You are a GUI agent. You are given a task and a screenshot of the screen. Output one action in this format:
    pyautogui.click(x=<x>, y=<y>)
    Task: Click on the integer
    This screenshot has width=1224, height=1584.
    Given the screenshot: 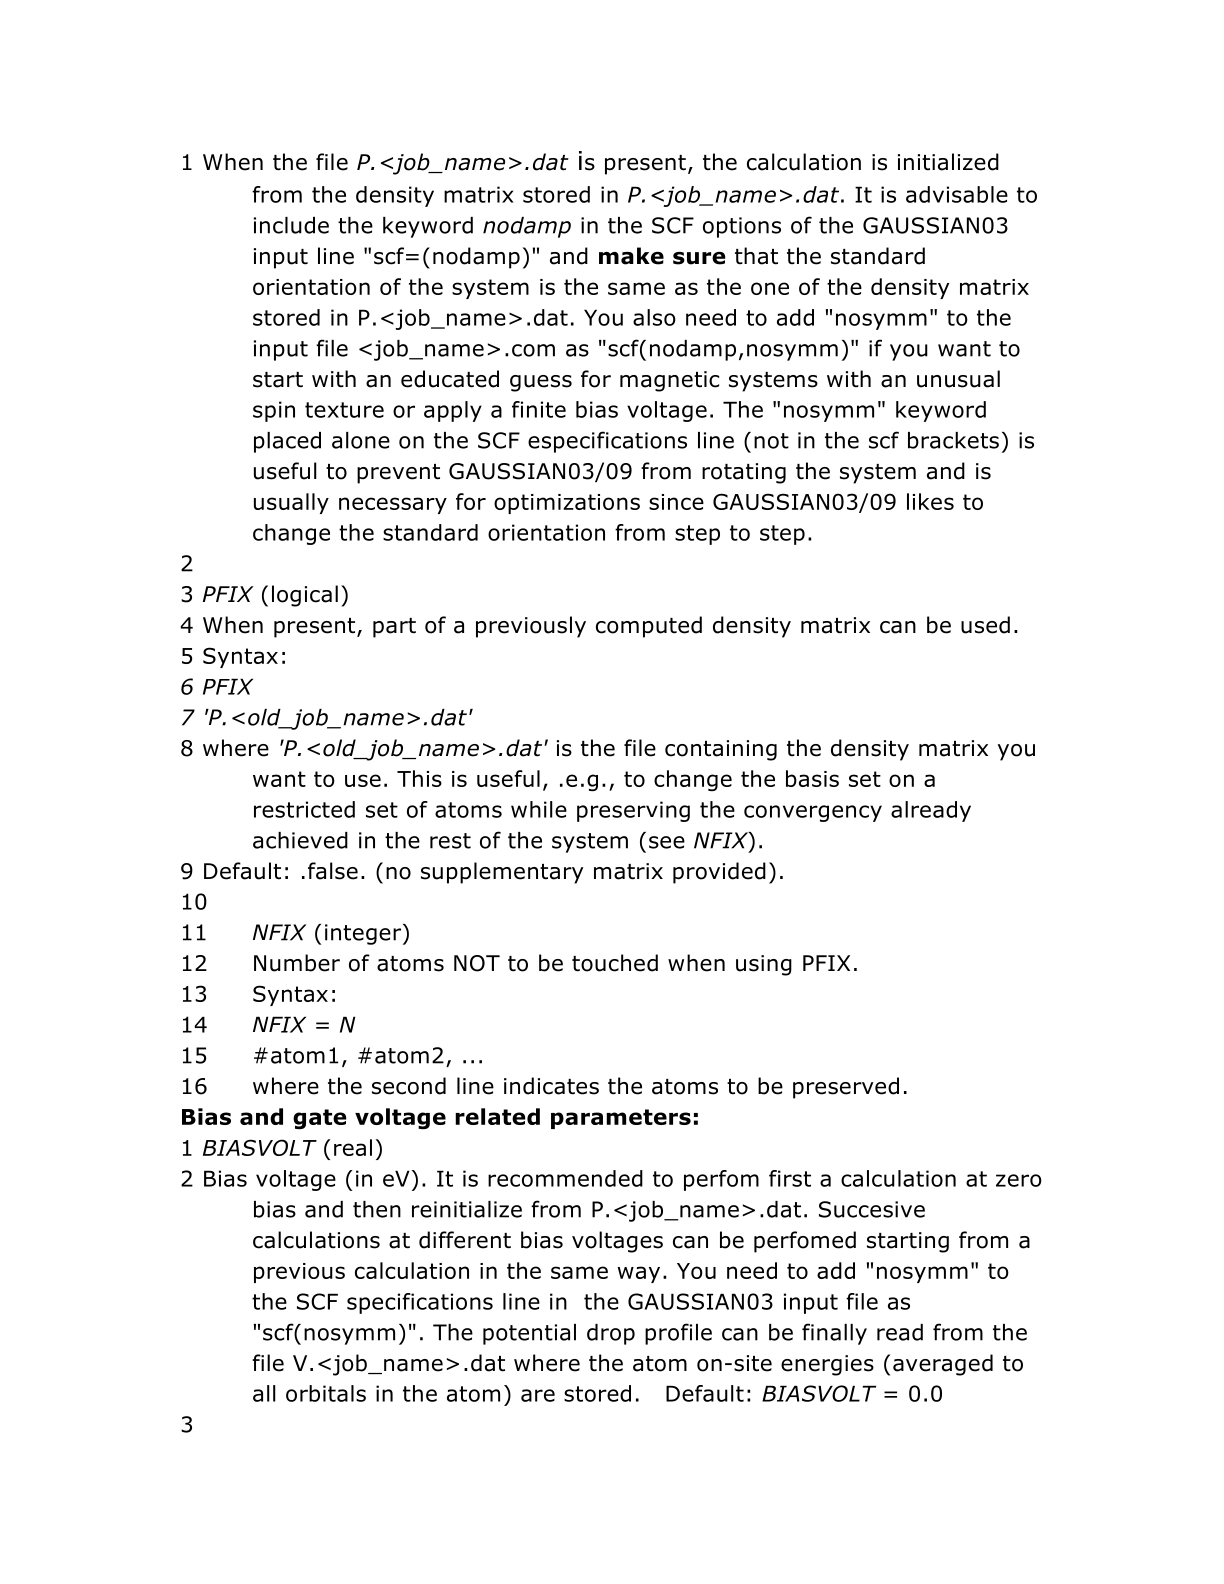 What is the action you would take?
    pyautogui.click(x=363, y=934)
